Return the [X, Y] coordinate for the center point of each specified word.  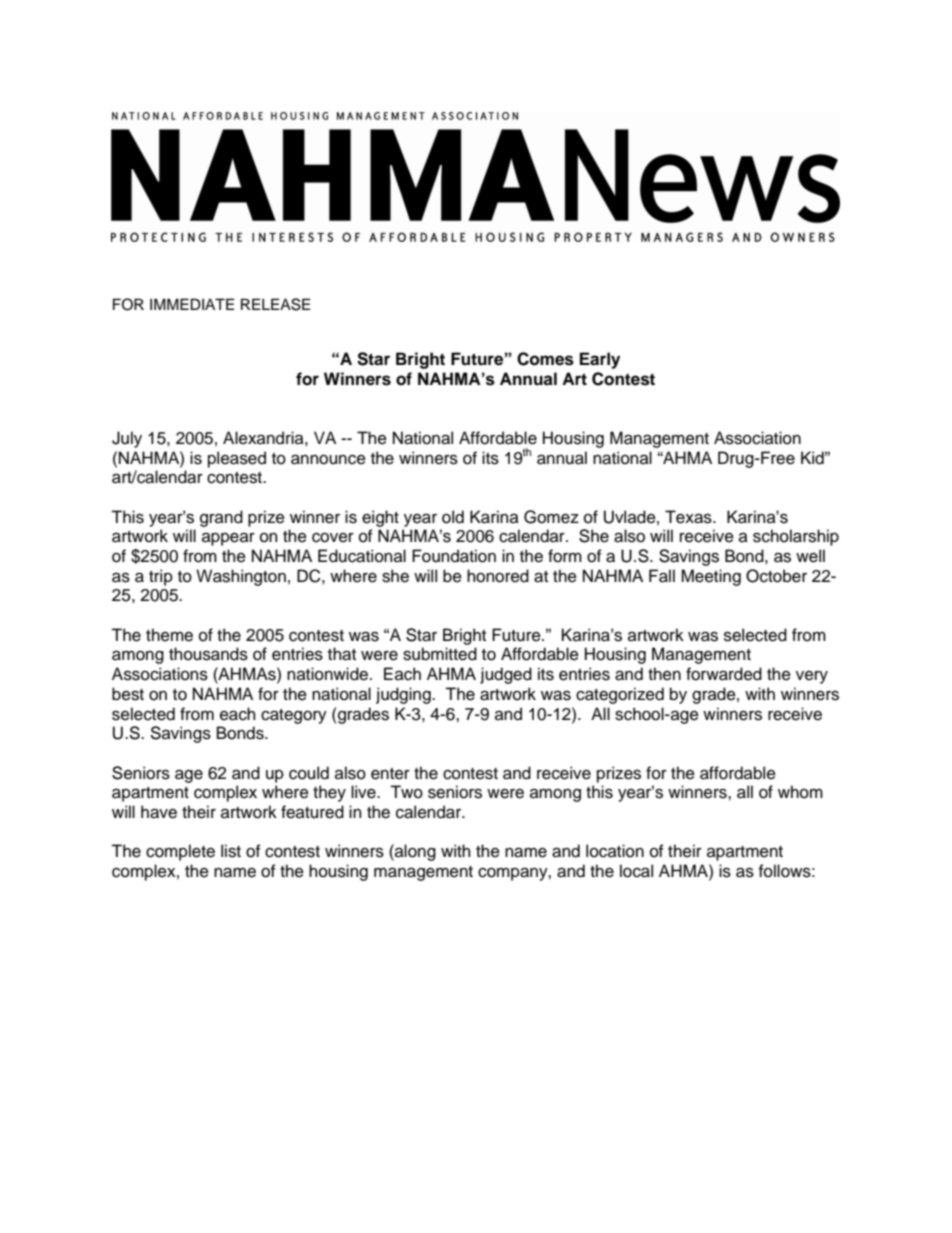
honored [498, 576]
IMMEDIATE [192, 304]
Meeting [711, 577]
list [231, 851]
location [615, 851]
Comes [545, 359]
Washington [241, 577]
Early [600, 360]
